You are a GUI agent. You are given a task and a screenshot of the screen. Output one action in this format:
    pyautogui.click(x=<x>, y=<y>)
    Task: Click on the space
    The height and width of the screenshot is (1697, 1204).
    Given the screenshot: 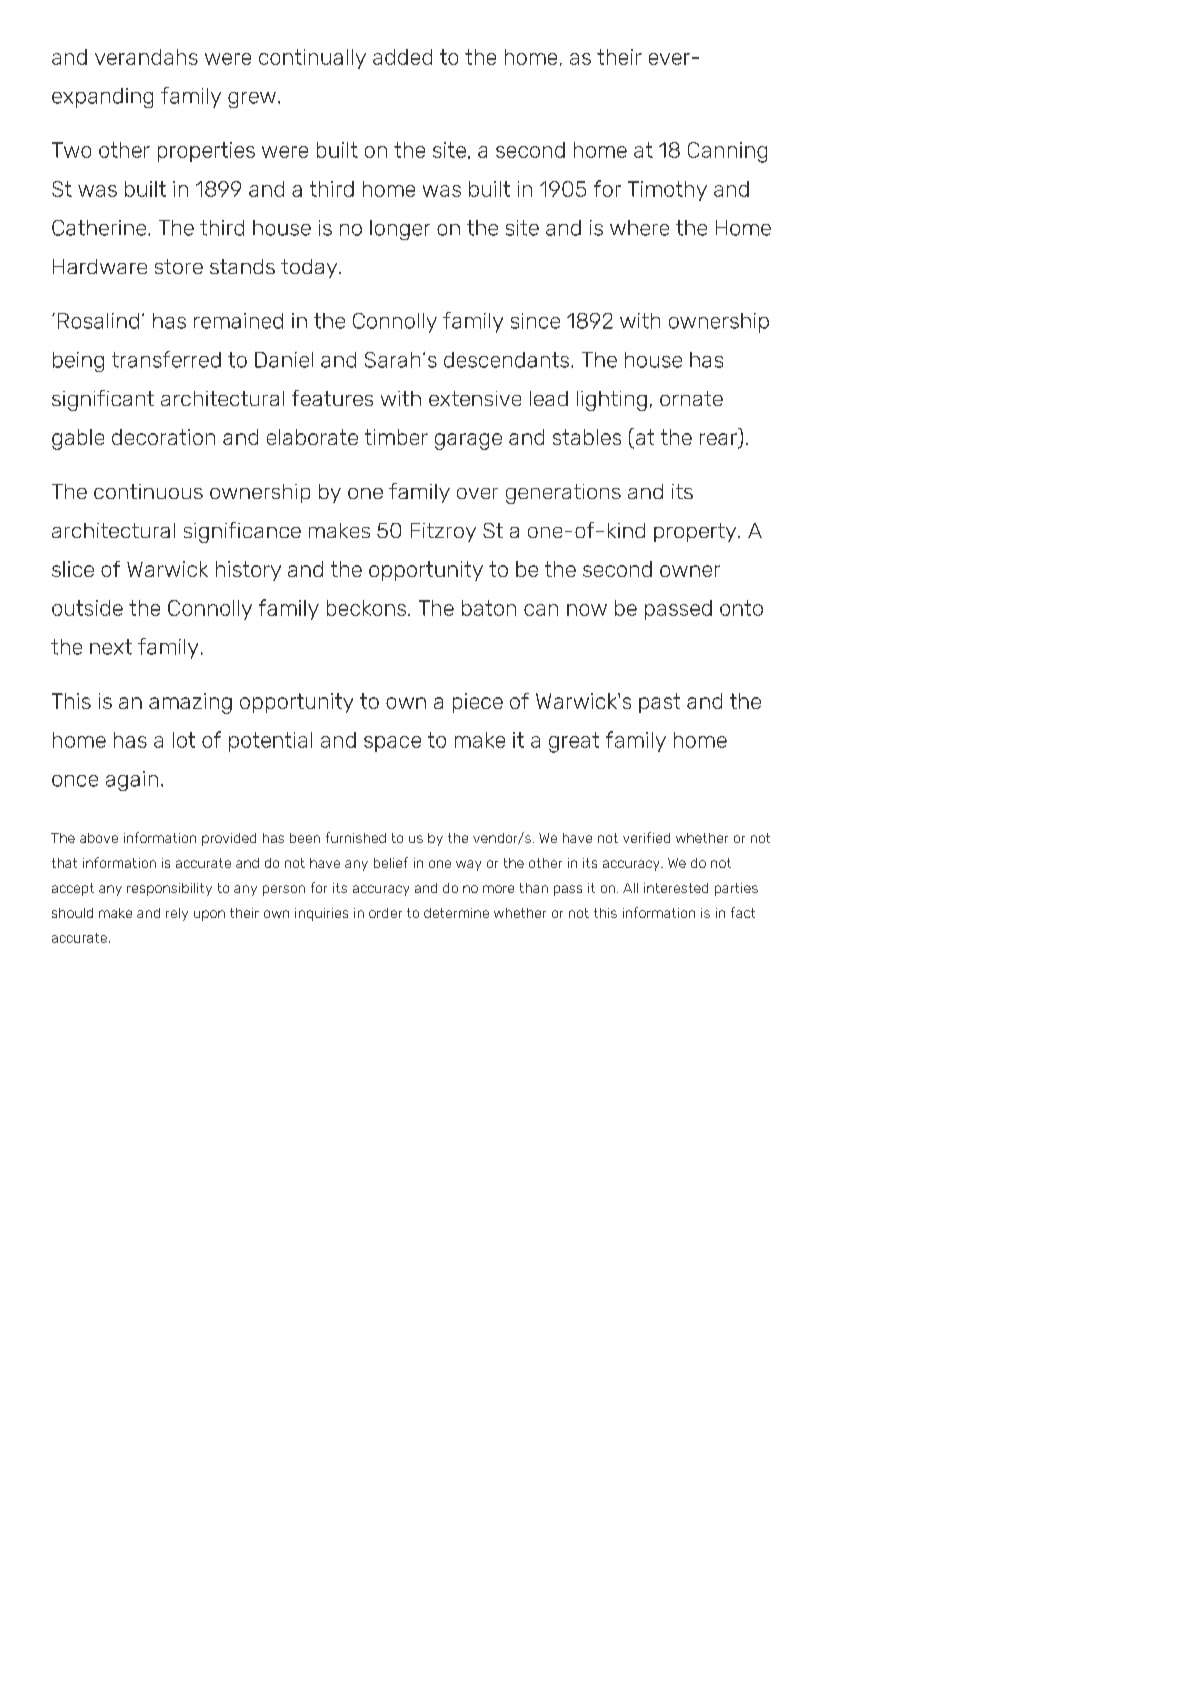 What is the action you would take?
    pyautogui.click(x=392, y=744)
